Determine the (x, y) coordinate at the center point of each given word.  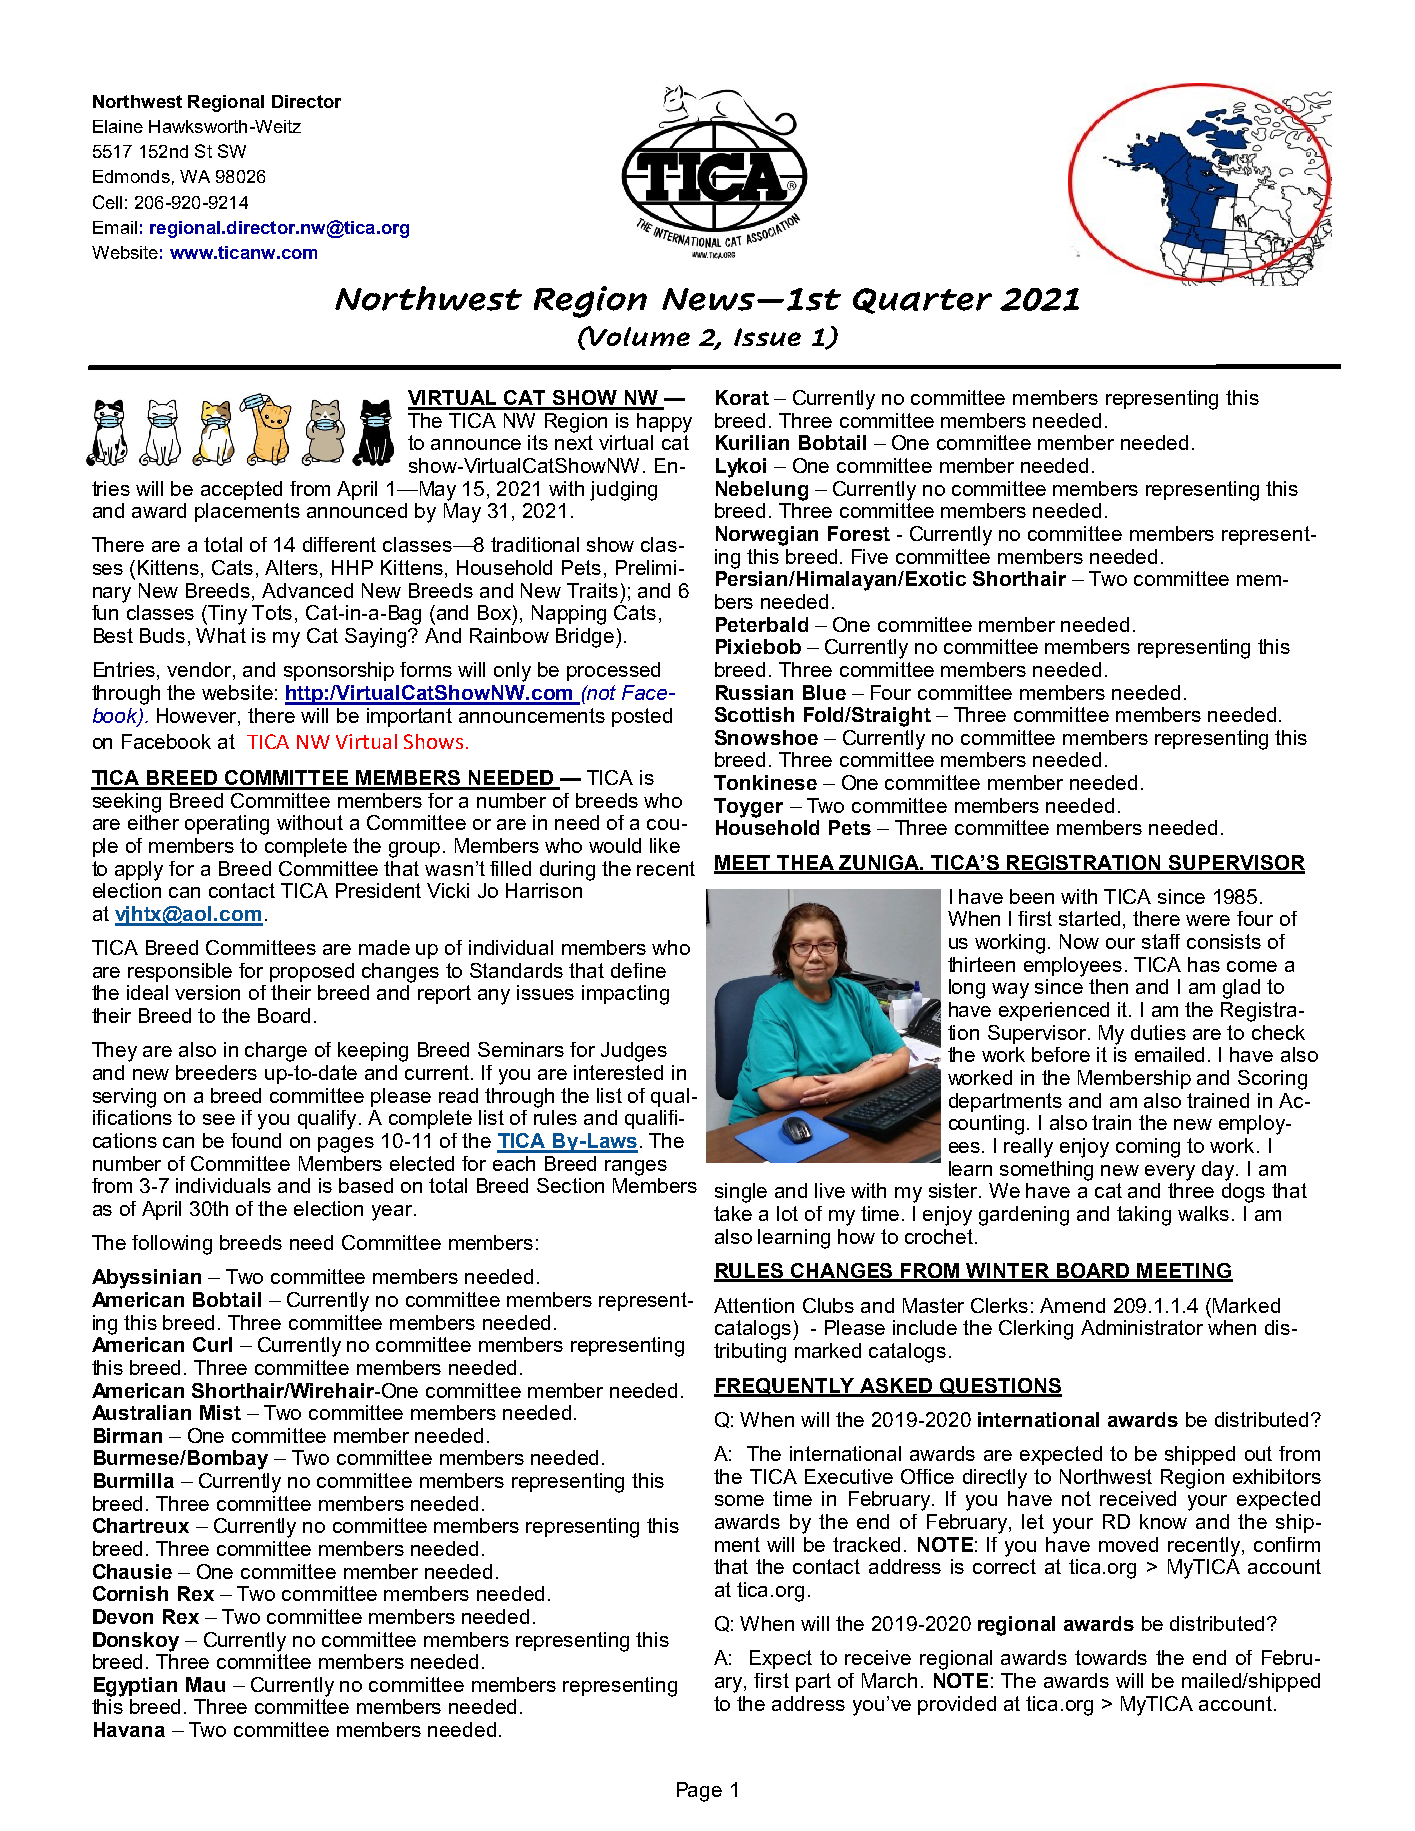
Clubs (828, 1305)
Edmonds (131, 176)
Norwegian (767, 536)
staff (1161, 941)
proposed (312, 972)
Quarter (922, 301)
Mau (205, 1684)
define (638, 970)
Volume (638, 336)
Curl (212, 1344)
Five (870, 556)
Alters (293, 569)
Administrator (1142, 1327)
